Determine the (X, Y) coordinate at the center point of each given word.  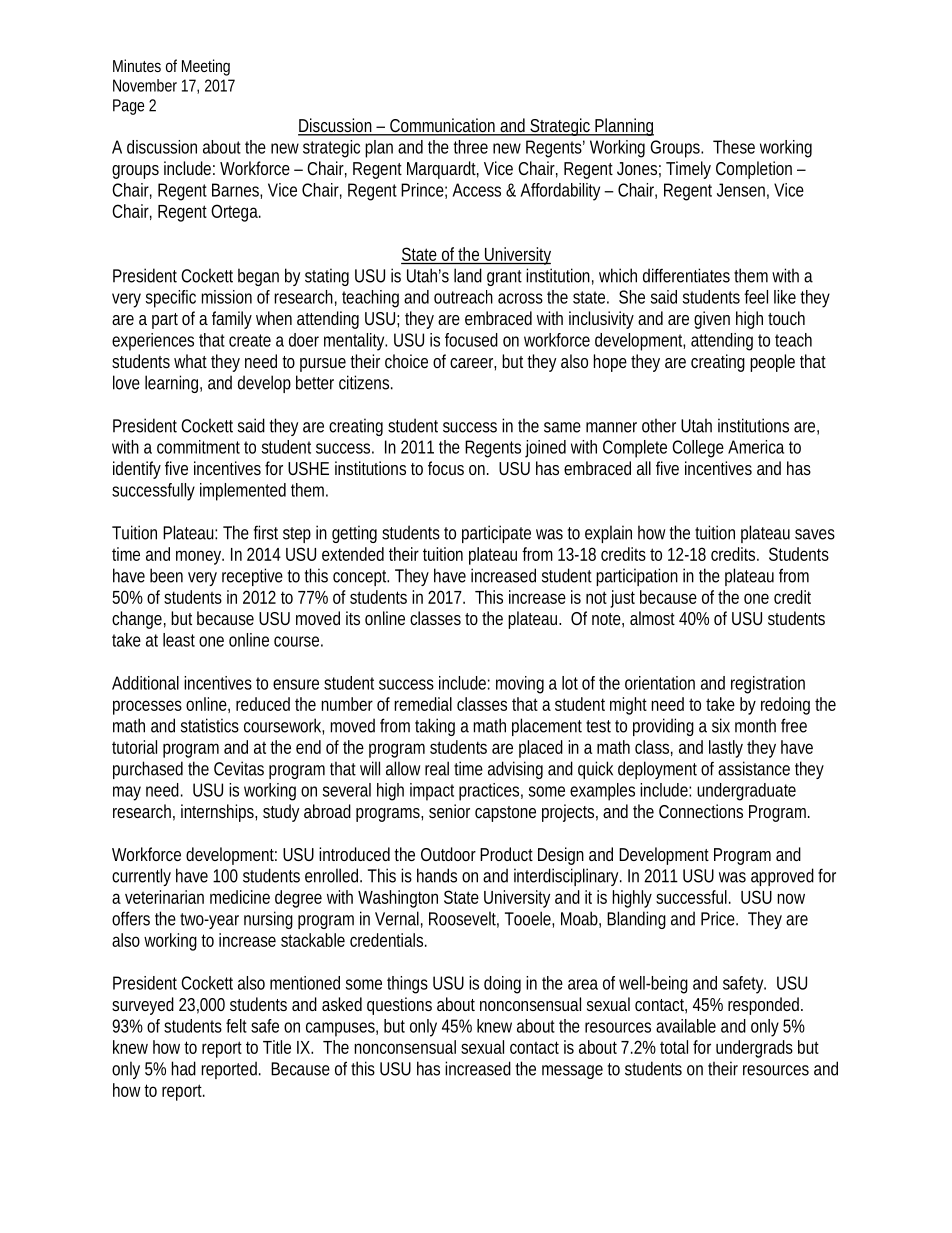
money (200, 557)
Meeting (206, 67)
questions (399, 1006)
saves (815, 534)
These (734, 147)
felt (236, 1026)
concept (361, 578)
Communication (443, 126)
